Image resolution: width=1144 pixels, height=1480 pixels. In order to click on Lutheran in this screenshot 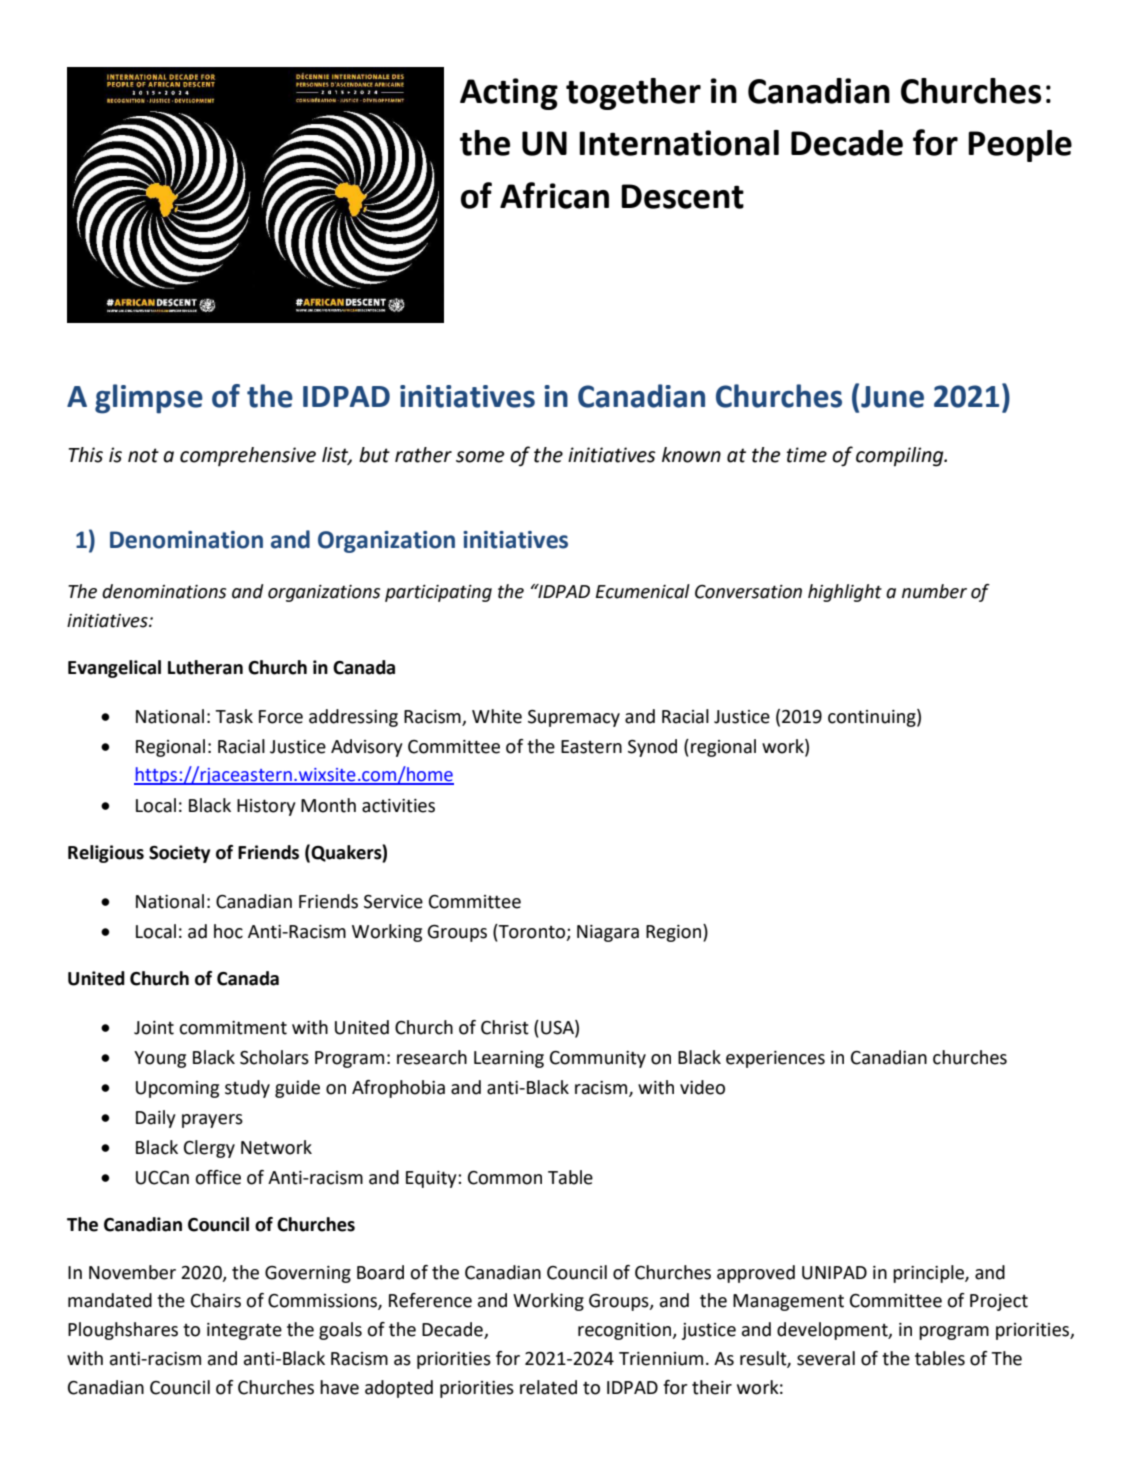, I will do `click(205, 667)`.
